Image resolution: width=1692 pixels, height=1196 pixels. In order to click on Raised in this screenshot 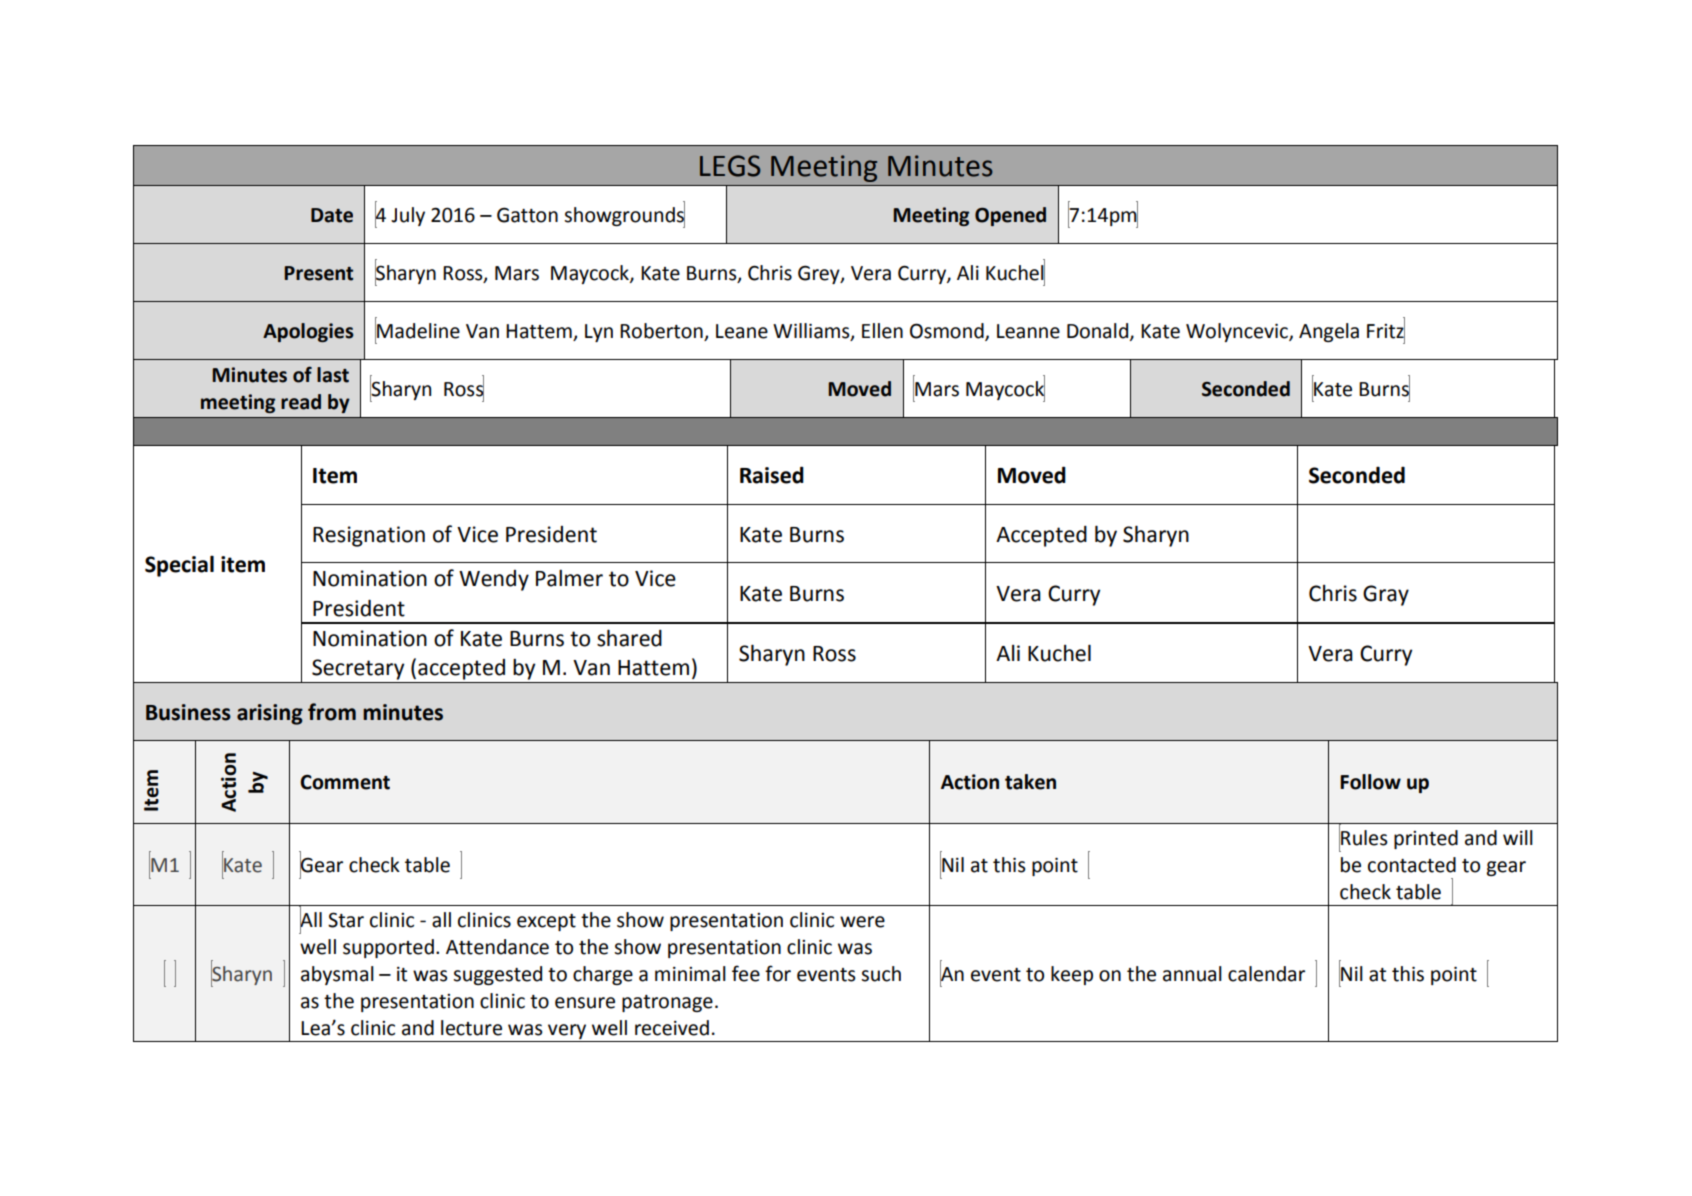, I will do `click(772, 475)`.
